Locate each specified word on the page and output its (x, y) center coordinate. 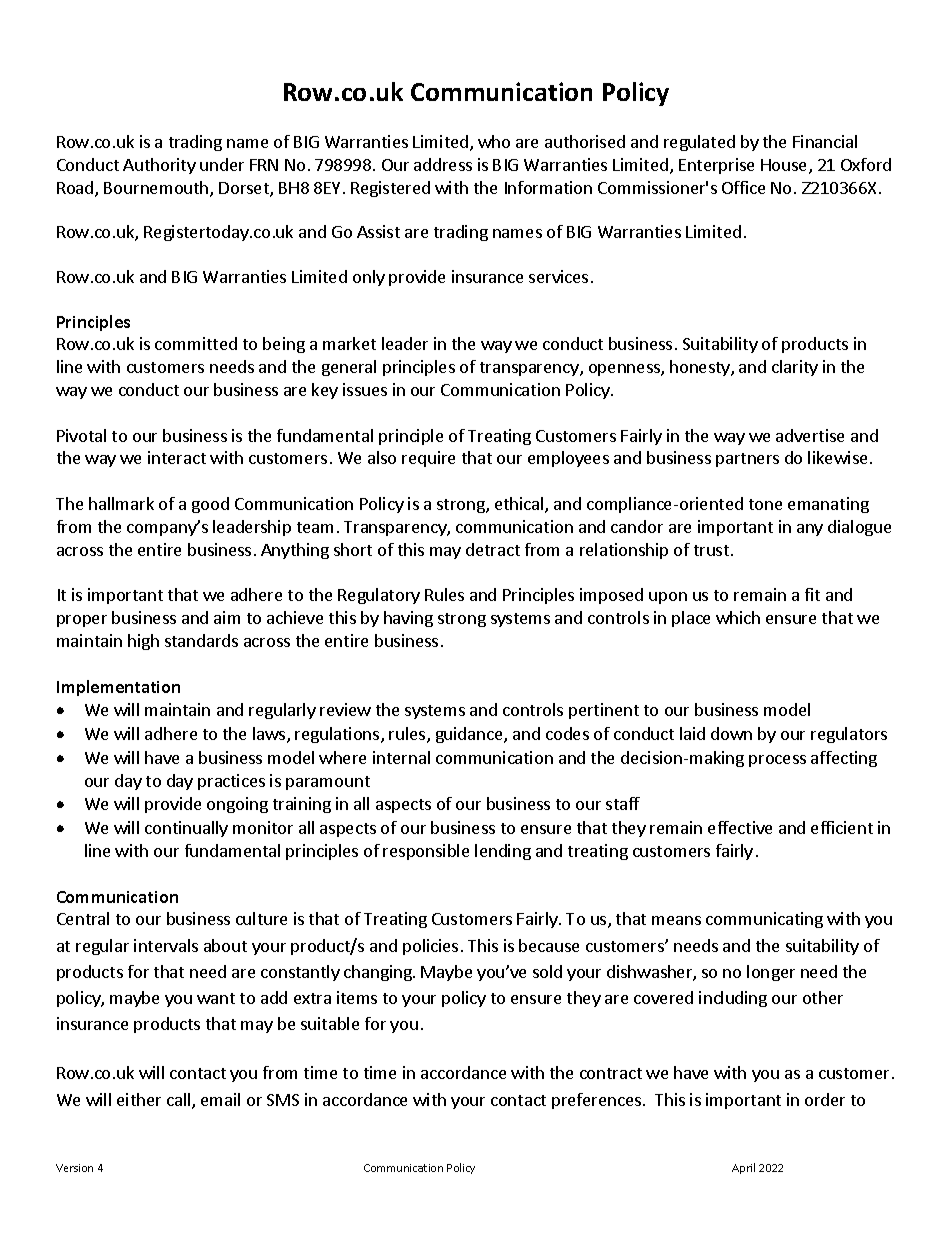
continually (186, 829)
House (785, 166)
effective (740, 827)
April (743, 1168)
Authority (159, 166)
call (180, 1101)
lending (503, 852)
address (443, 164)
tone (765, 504)
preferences (598, 1101)
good (210, 505)
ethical (520, 505)
